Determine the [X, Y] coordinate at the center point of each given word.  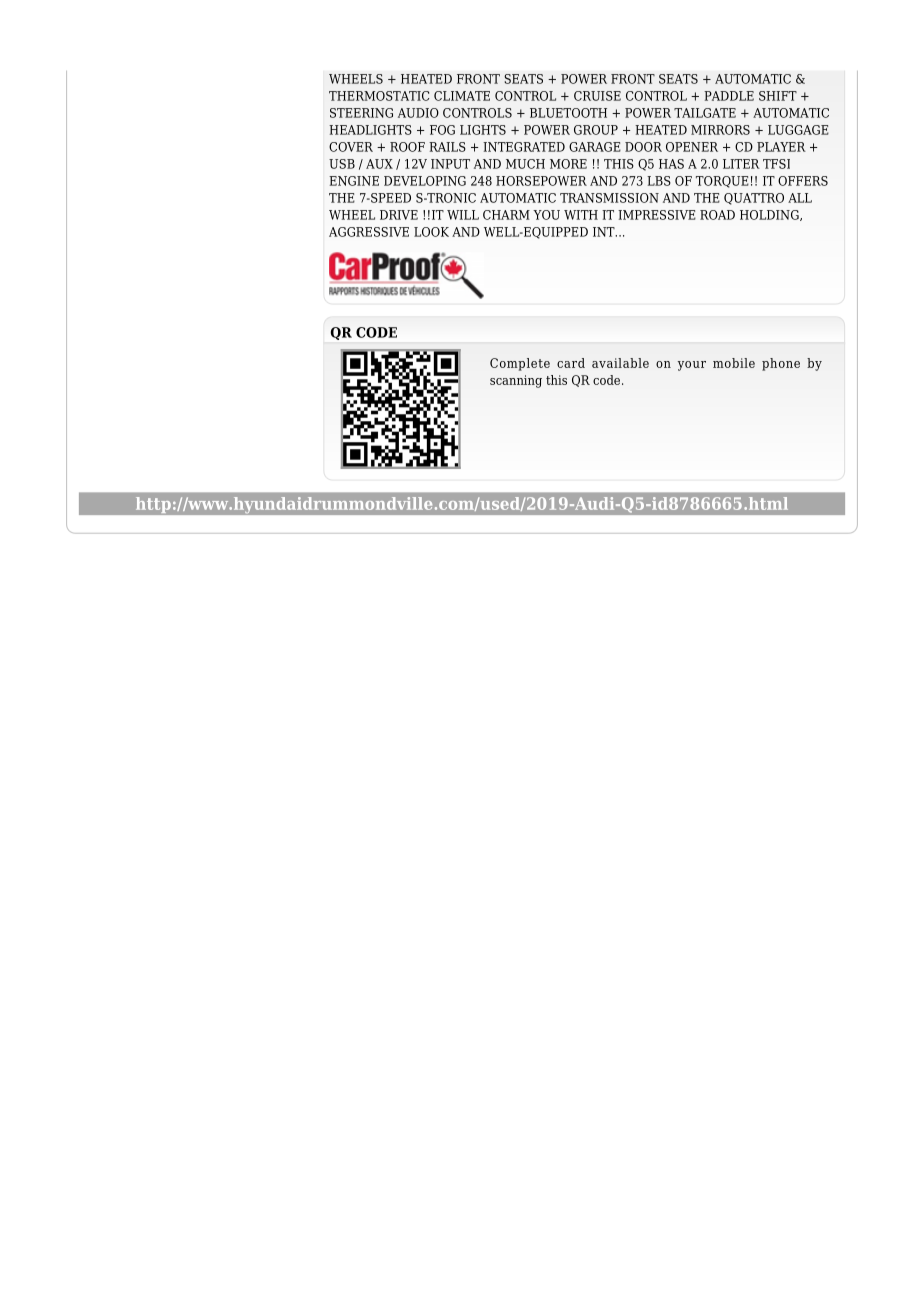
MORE [568, 164]
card [571, 363]
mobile [734, 363]
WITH [581, 215]
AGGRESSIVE [369, 232]
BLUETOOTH [568, 113]
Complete [520, 364]
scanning [516, 381]
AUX [379, 164]
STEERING [361, 113]
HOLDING [770, 215]
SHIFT [778, 96]
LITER [741, 164]
